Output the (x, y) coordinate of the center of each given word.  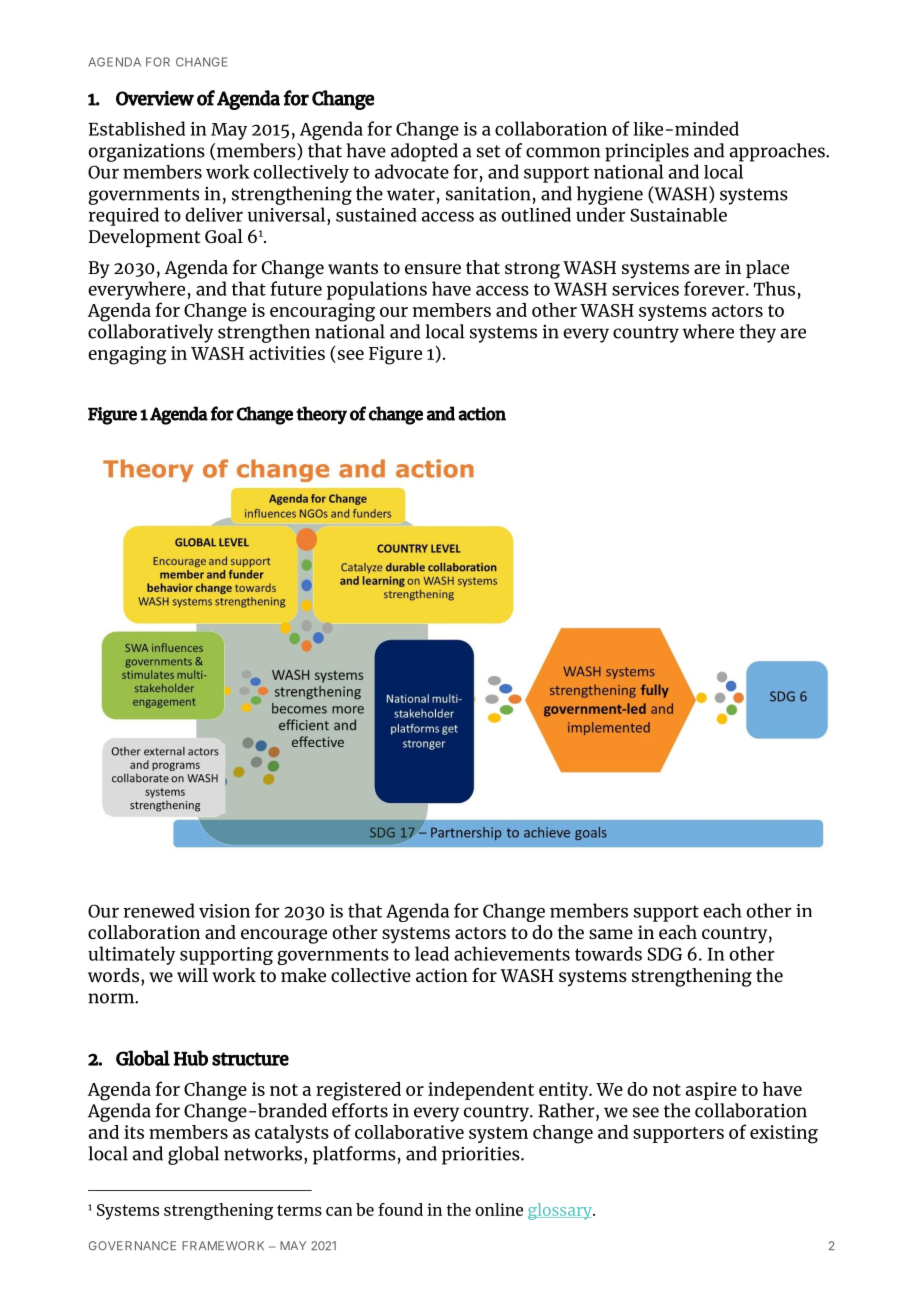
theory (321, 415)
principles (647, 152)
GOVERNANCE (132, 1246)
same (611, 934)
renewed (159, 910)
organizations (146, 152)
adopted (424, 152)
